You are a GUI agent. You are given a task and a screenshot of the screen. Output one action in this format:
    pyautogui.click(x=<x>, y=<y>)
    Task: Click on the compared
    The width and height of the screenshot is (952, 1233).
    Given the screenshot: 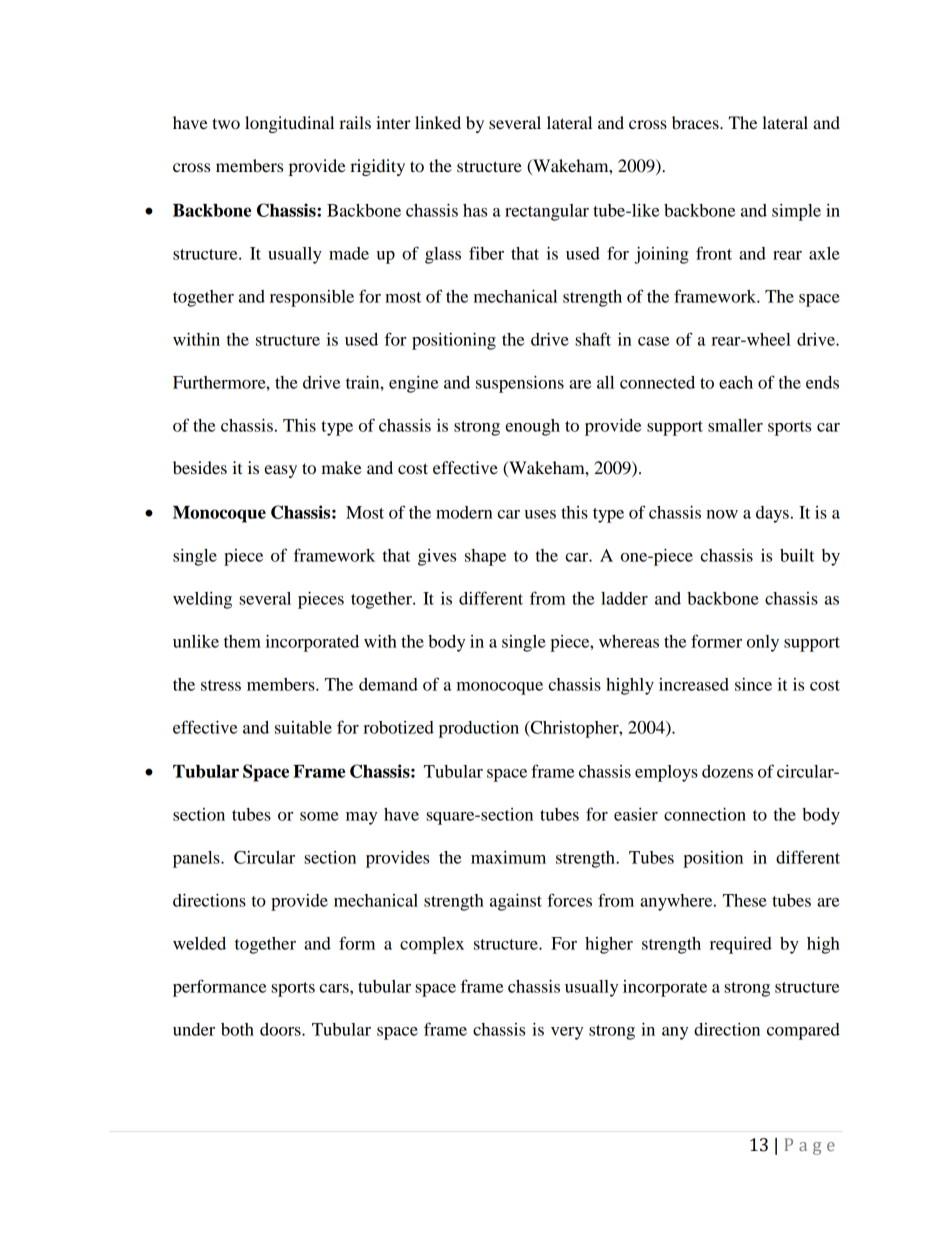 What is the action you would take?
    pyautogui.click(x=803, y=1031)
